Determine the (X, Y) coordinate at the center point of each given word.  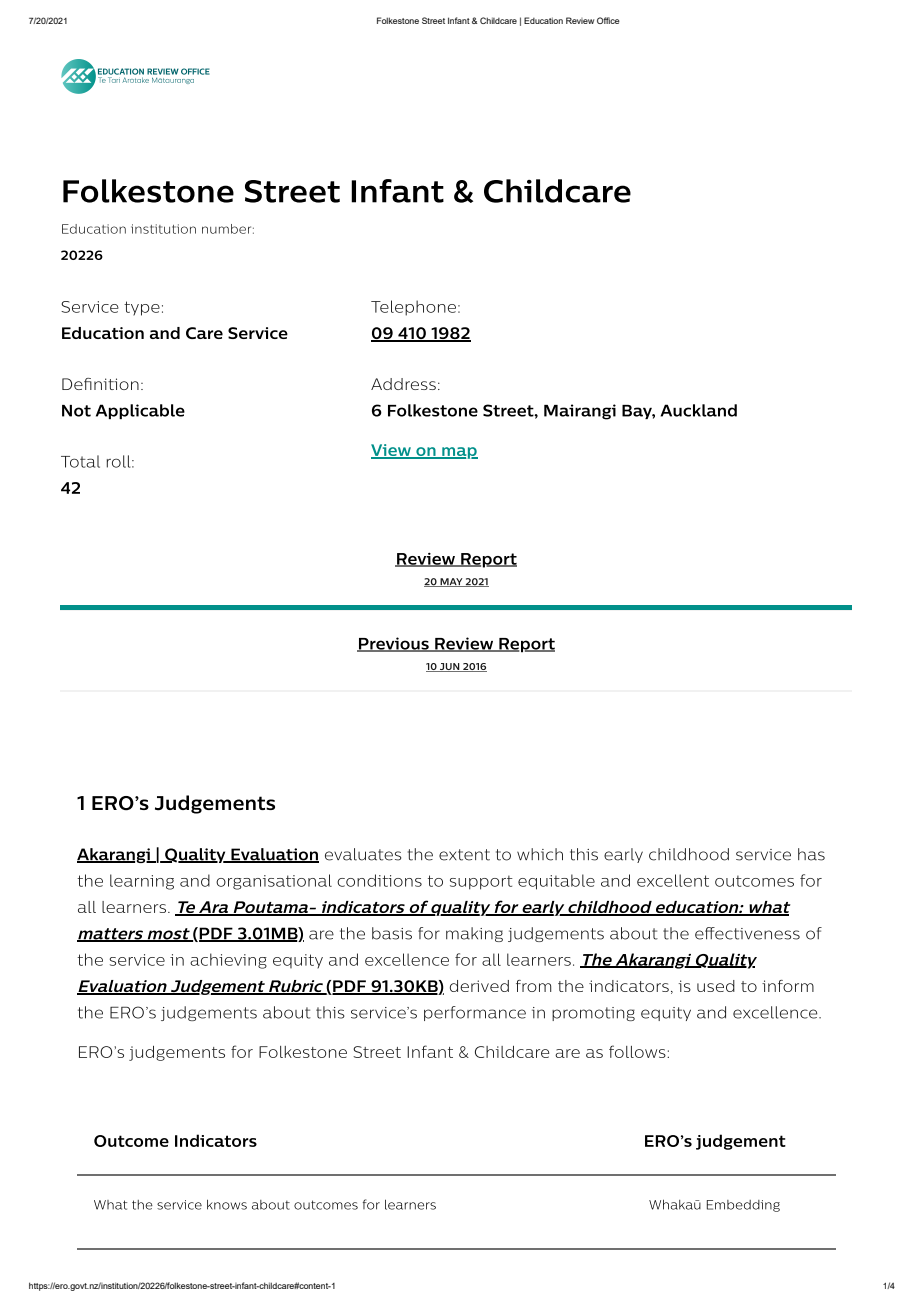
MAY (451, 582)
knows (227, 1204)
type (142, 308)
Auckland (699, 410)
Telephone (413, 308)
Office (608, 20)
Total (80, 461)
